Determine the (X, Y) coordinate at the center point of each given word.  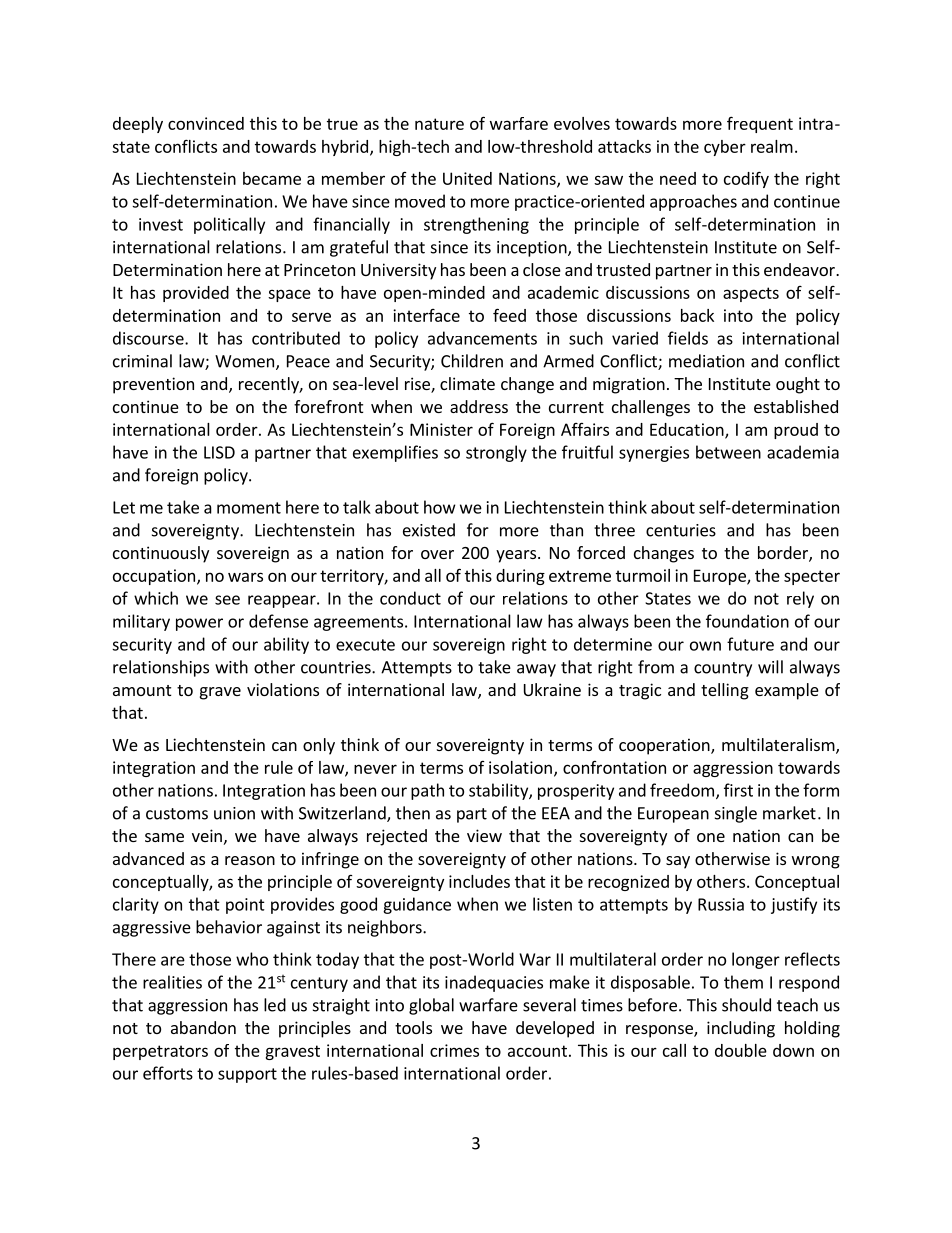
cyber (725, 148)
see (227, 600)
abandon (203, 1027)
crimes (454, 1050)
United (467, 178)
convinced (206, 123)
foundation (747, 621)
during (520, 577)
